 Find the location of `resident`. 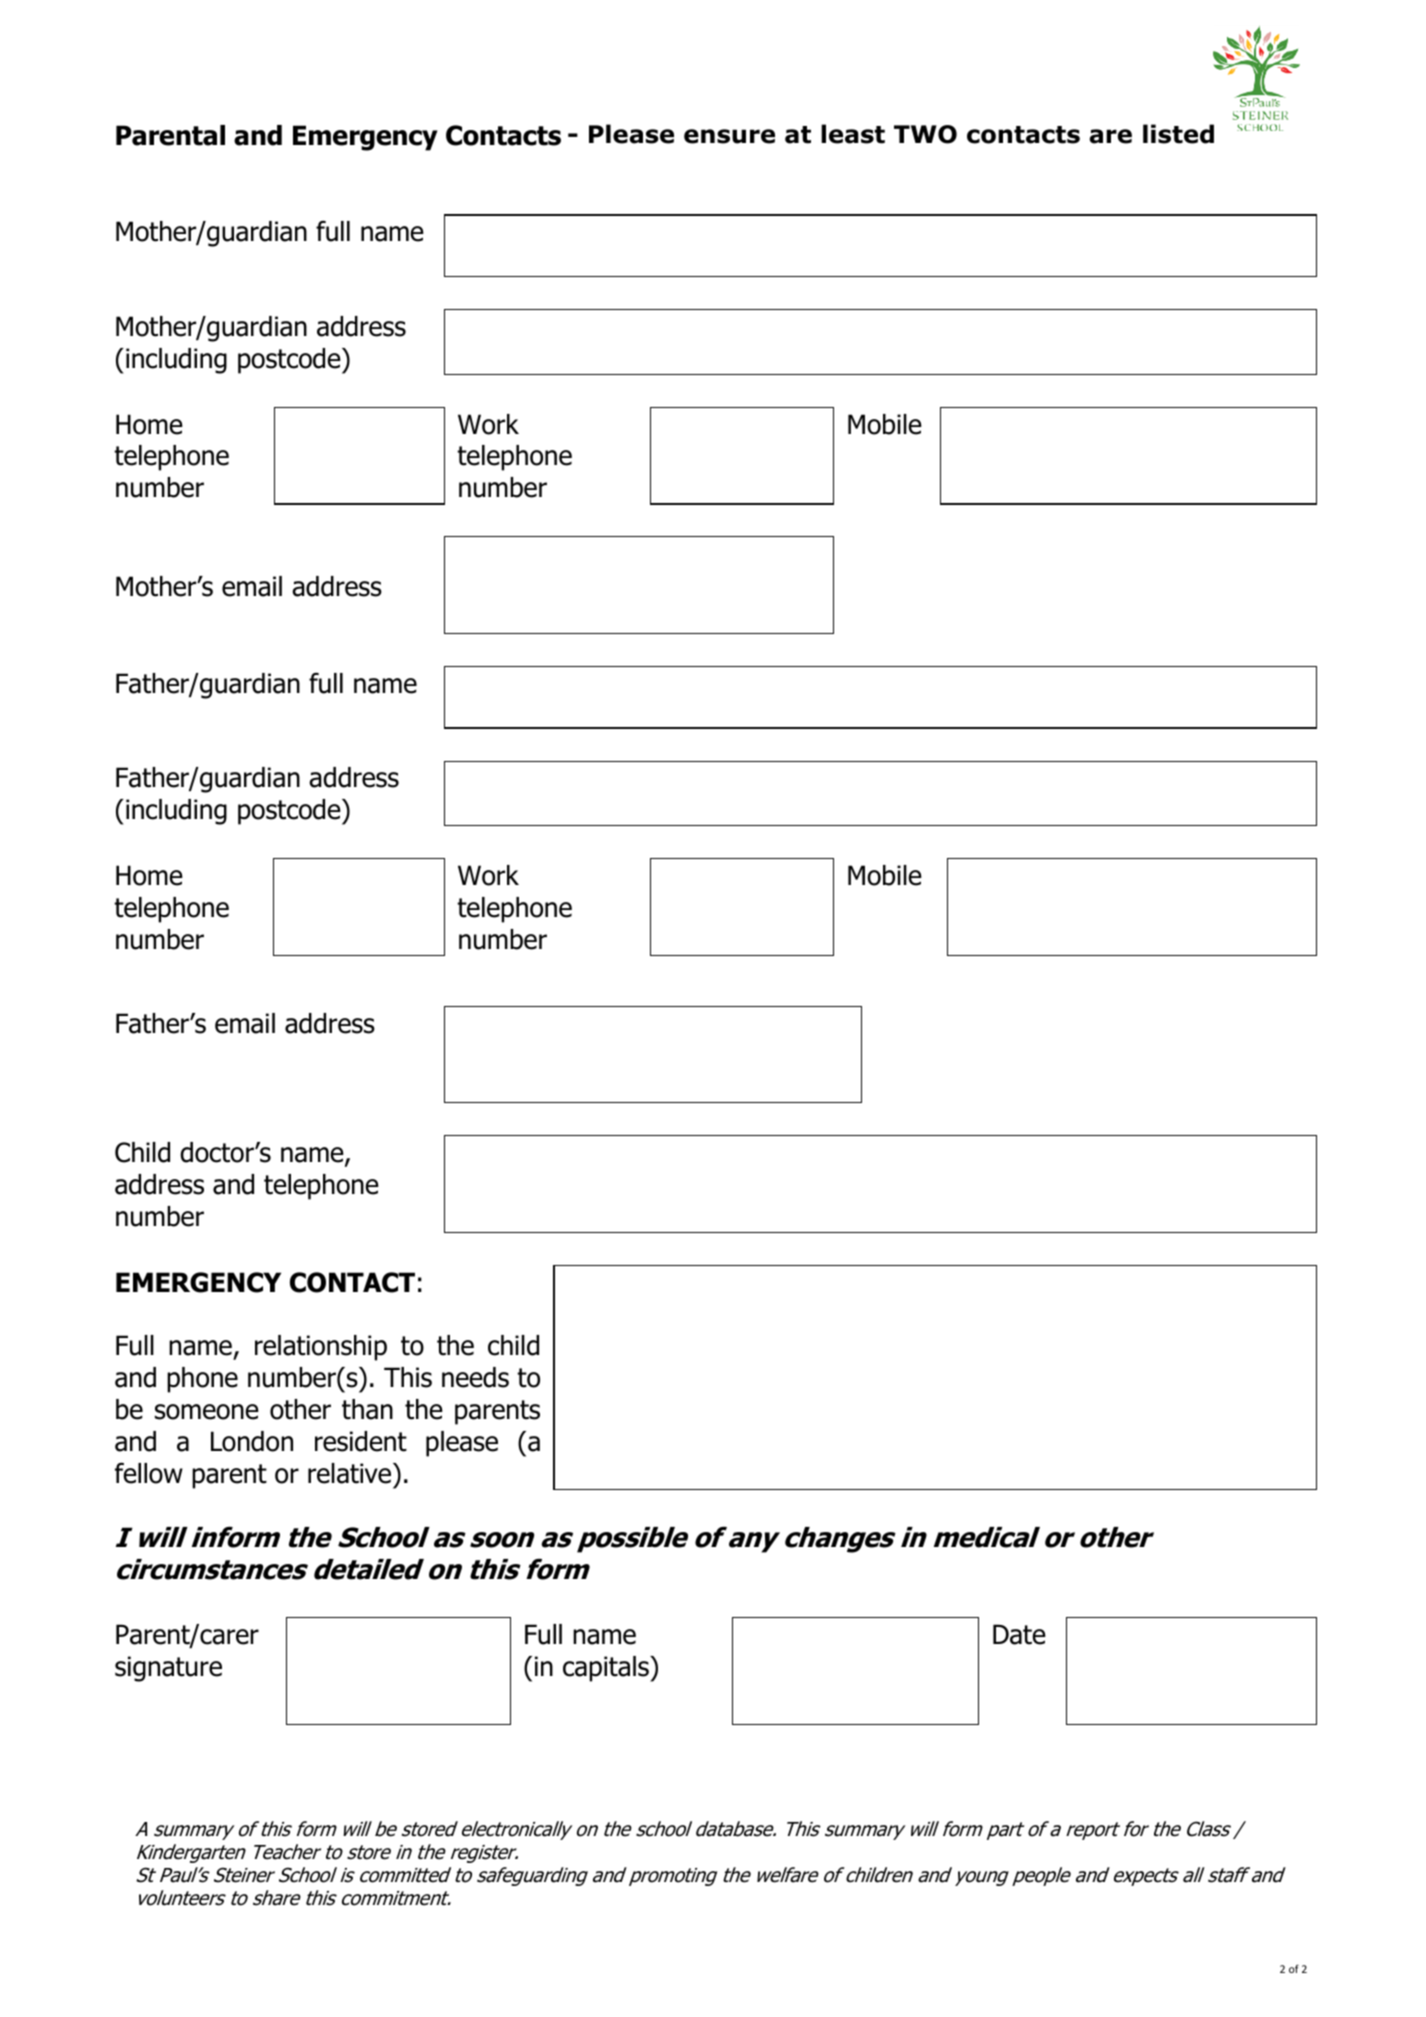

resident is located at coordinates (361, 1441).
